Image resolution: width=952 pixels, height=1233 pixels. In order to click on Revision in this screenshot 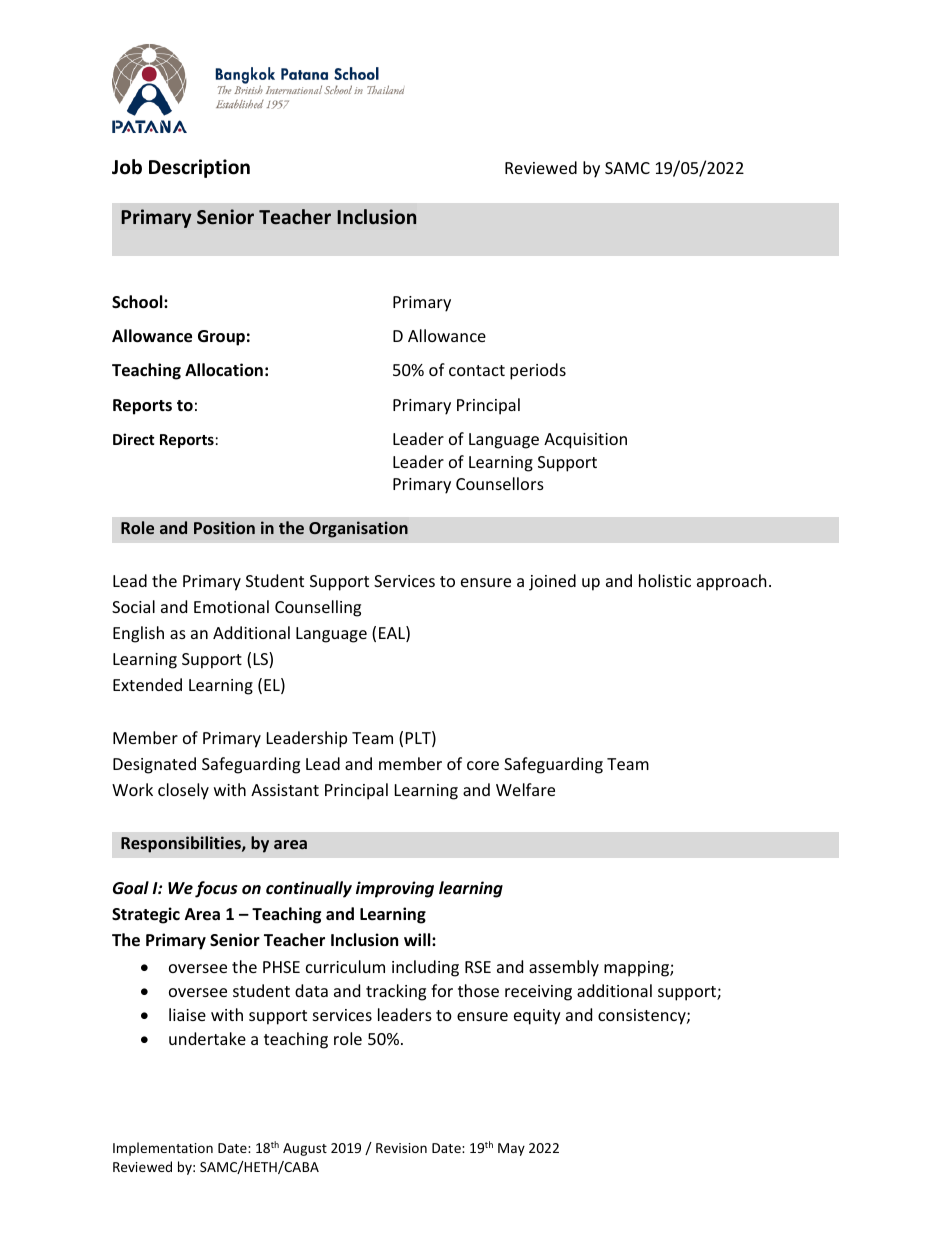, I will do `click(401, 1148)`.
